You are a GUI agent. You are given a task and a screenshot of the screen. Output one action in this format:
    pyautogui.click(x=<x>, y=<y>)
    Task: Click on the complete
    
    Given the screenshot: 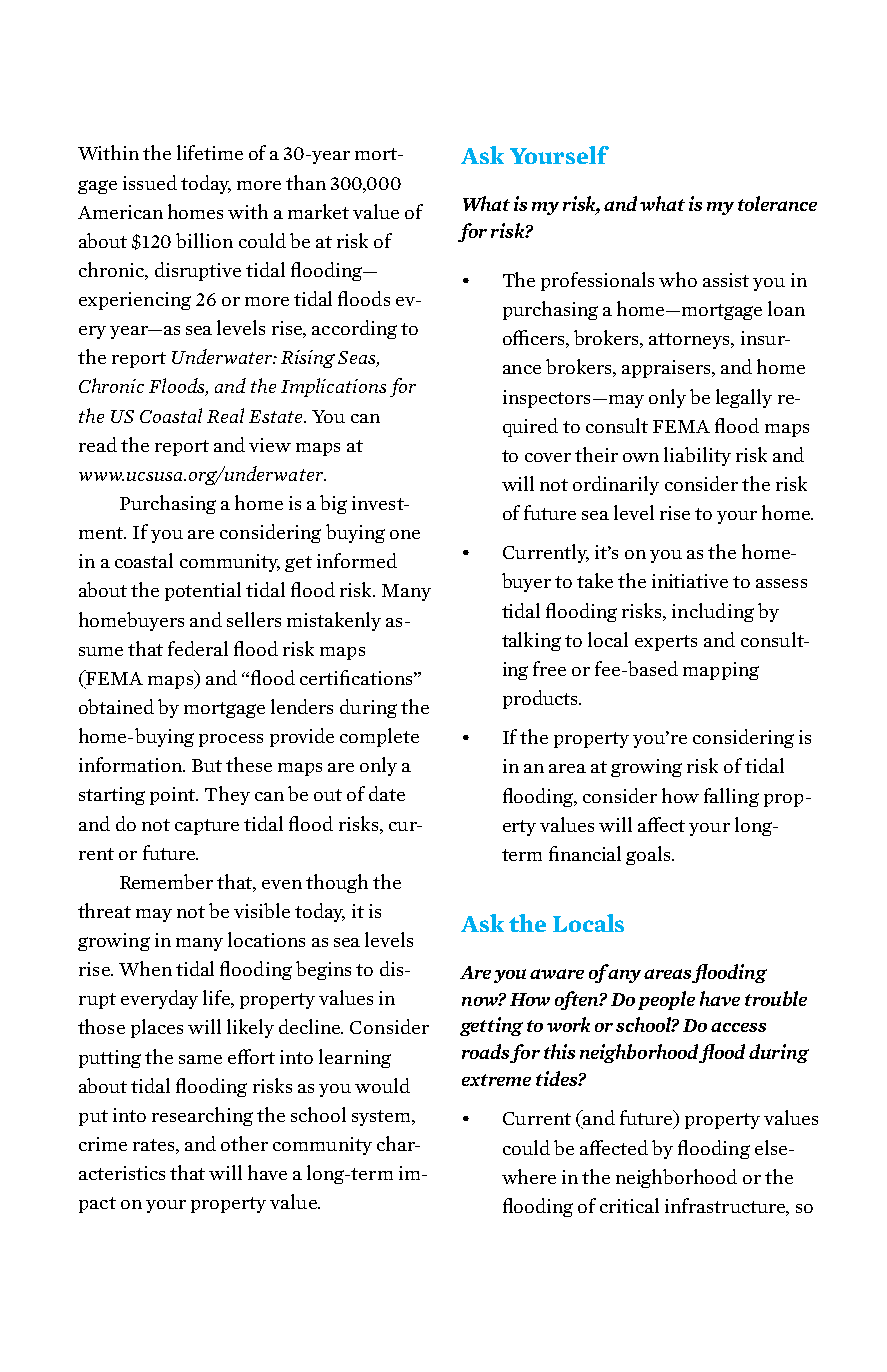 What is the action you would take?
    pyautogui.click(x=379, y=737)
